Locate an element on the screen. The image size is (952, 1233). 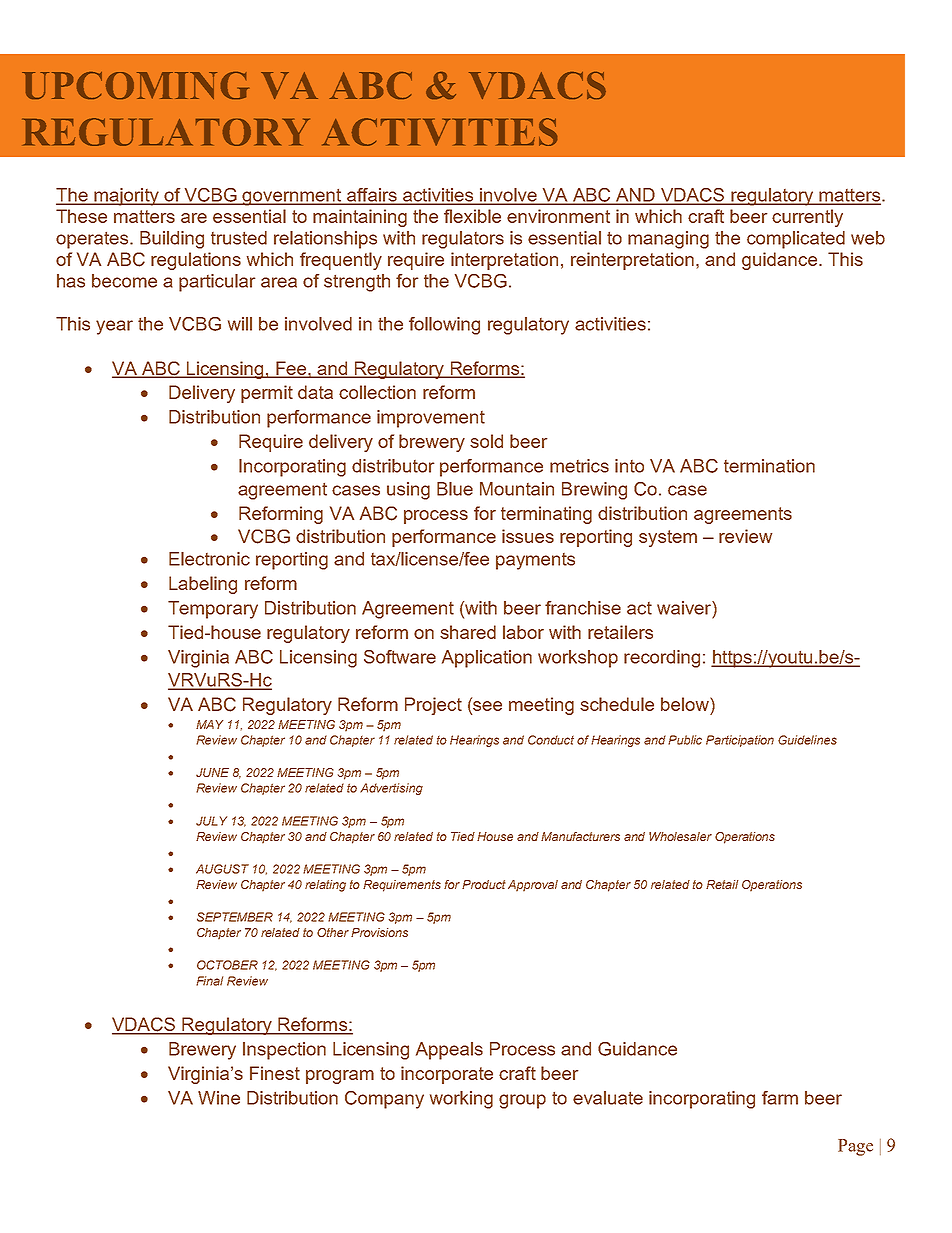
shared is located at coordinates (468, 632).
